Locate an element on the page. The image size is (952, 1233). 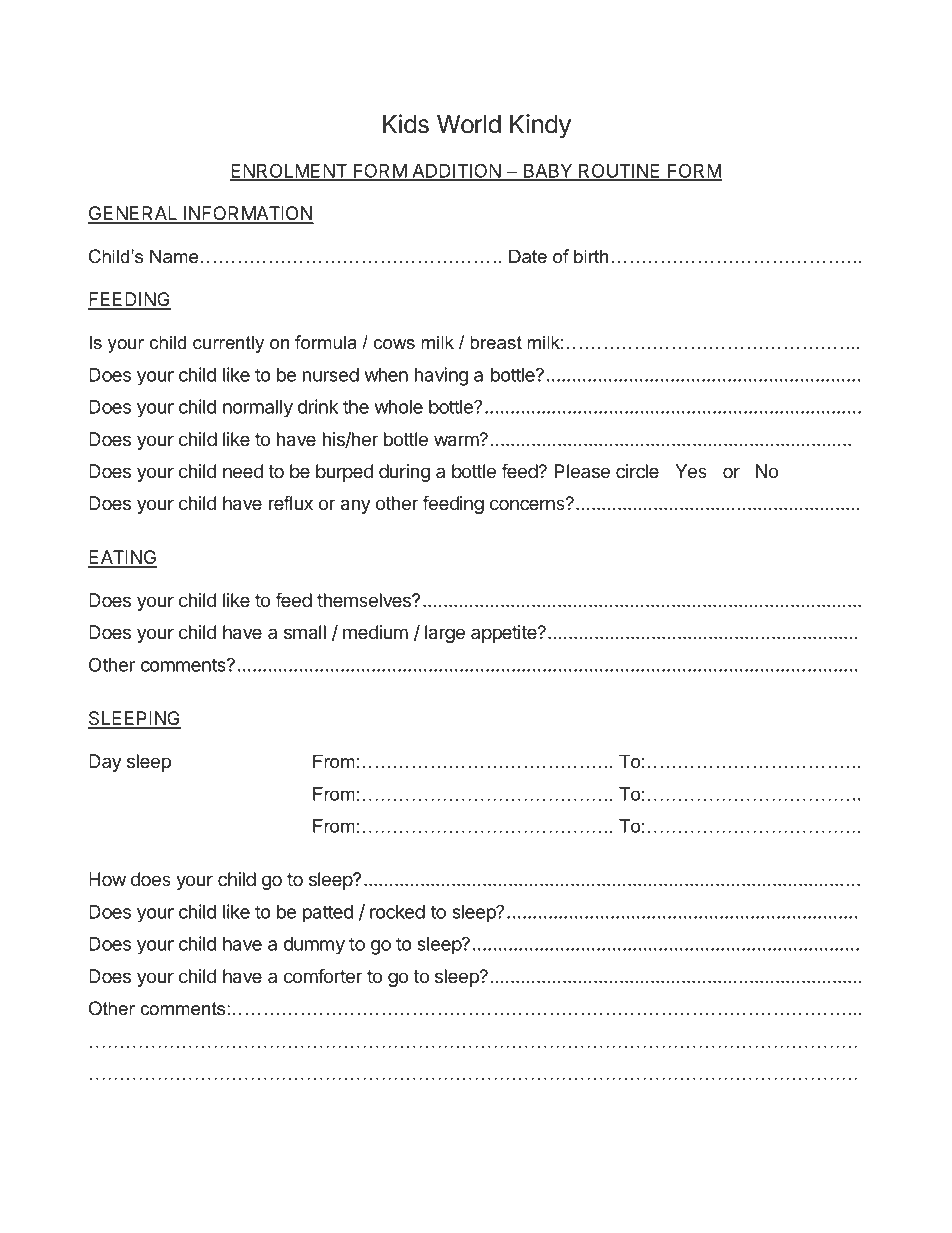
Kids is located at coordinates (406, 124).
